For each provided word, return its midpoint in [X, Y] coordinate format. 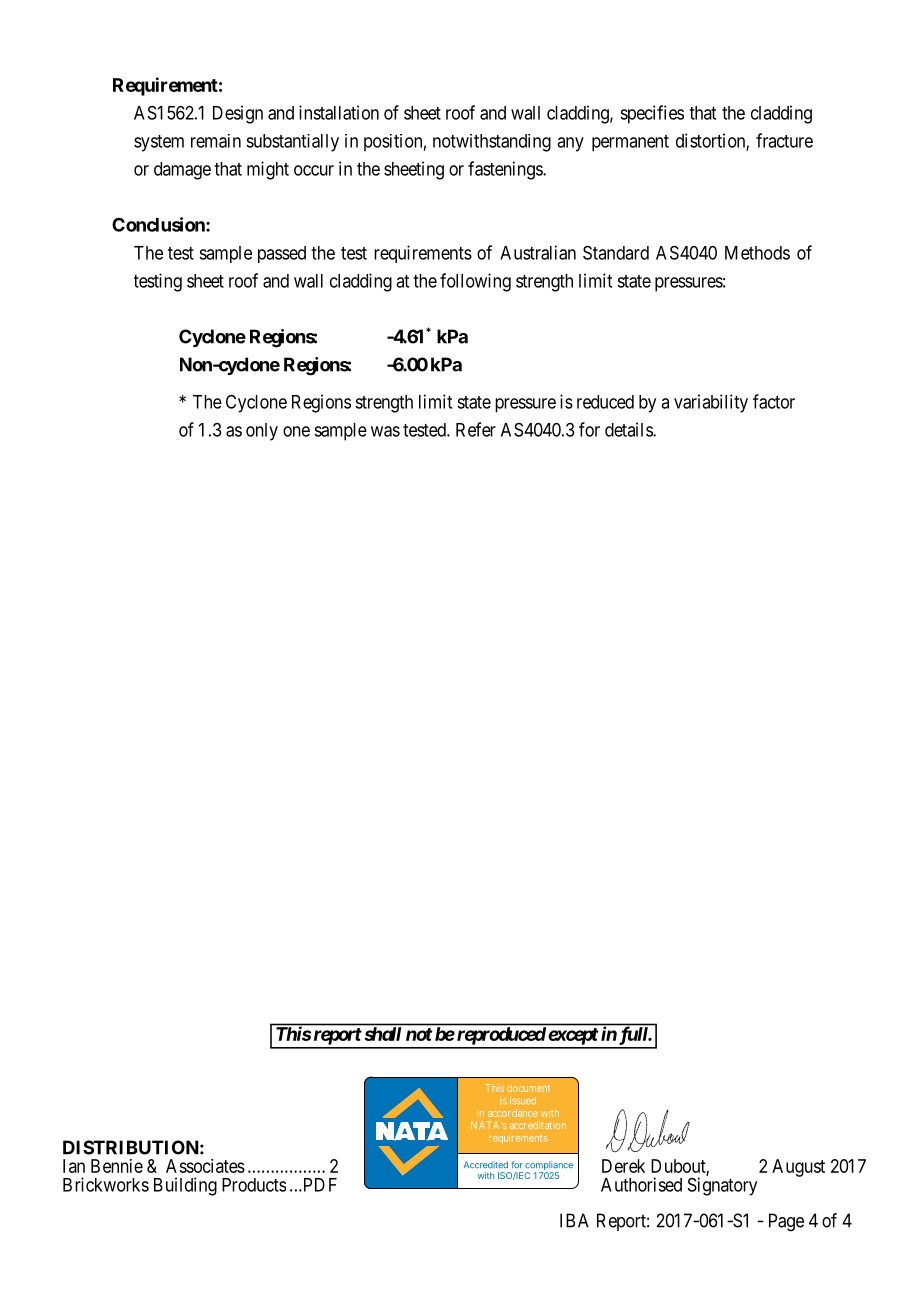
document [528, 1088]
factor [774, 401]
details [629, 429]
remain [216, 141]
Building [185, 1186]
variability [711, 403]
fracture [784, 140]
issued [523, 1101]
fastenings [506, 170]
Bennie [117, 1166]
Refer [476, 429]
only [262, 432]
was [385, 431]
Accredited [486, 1164]
